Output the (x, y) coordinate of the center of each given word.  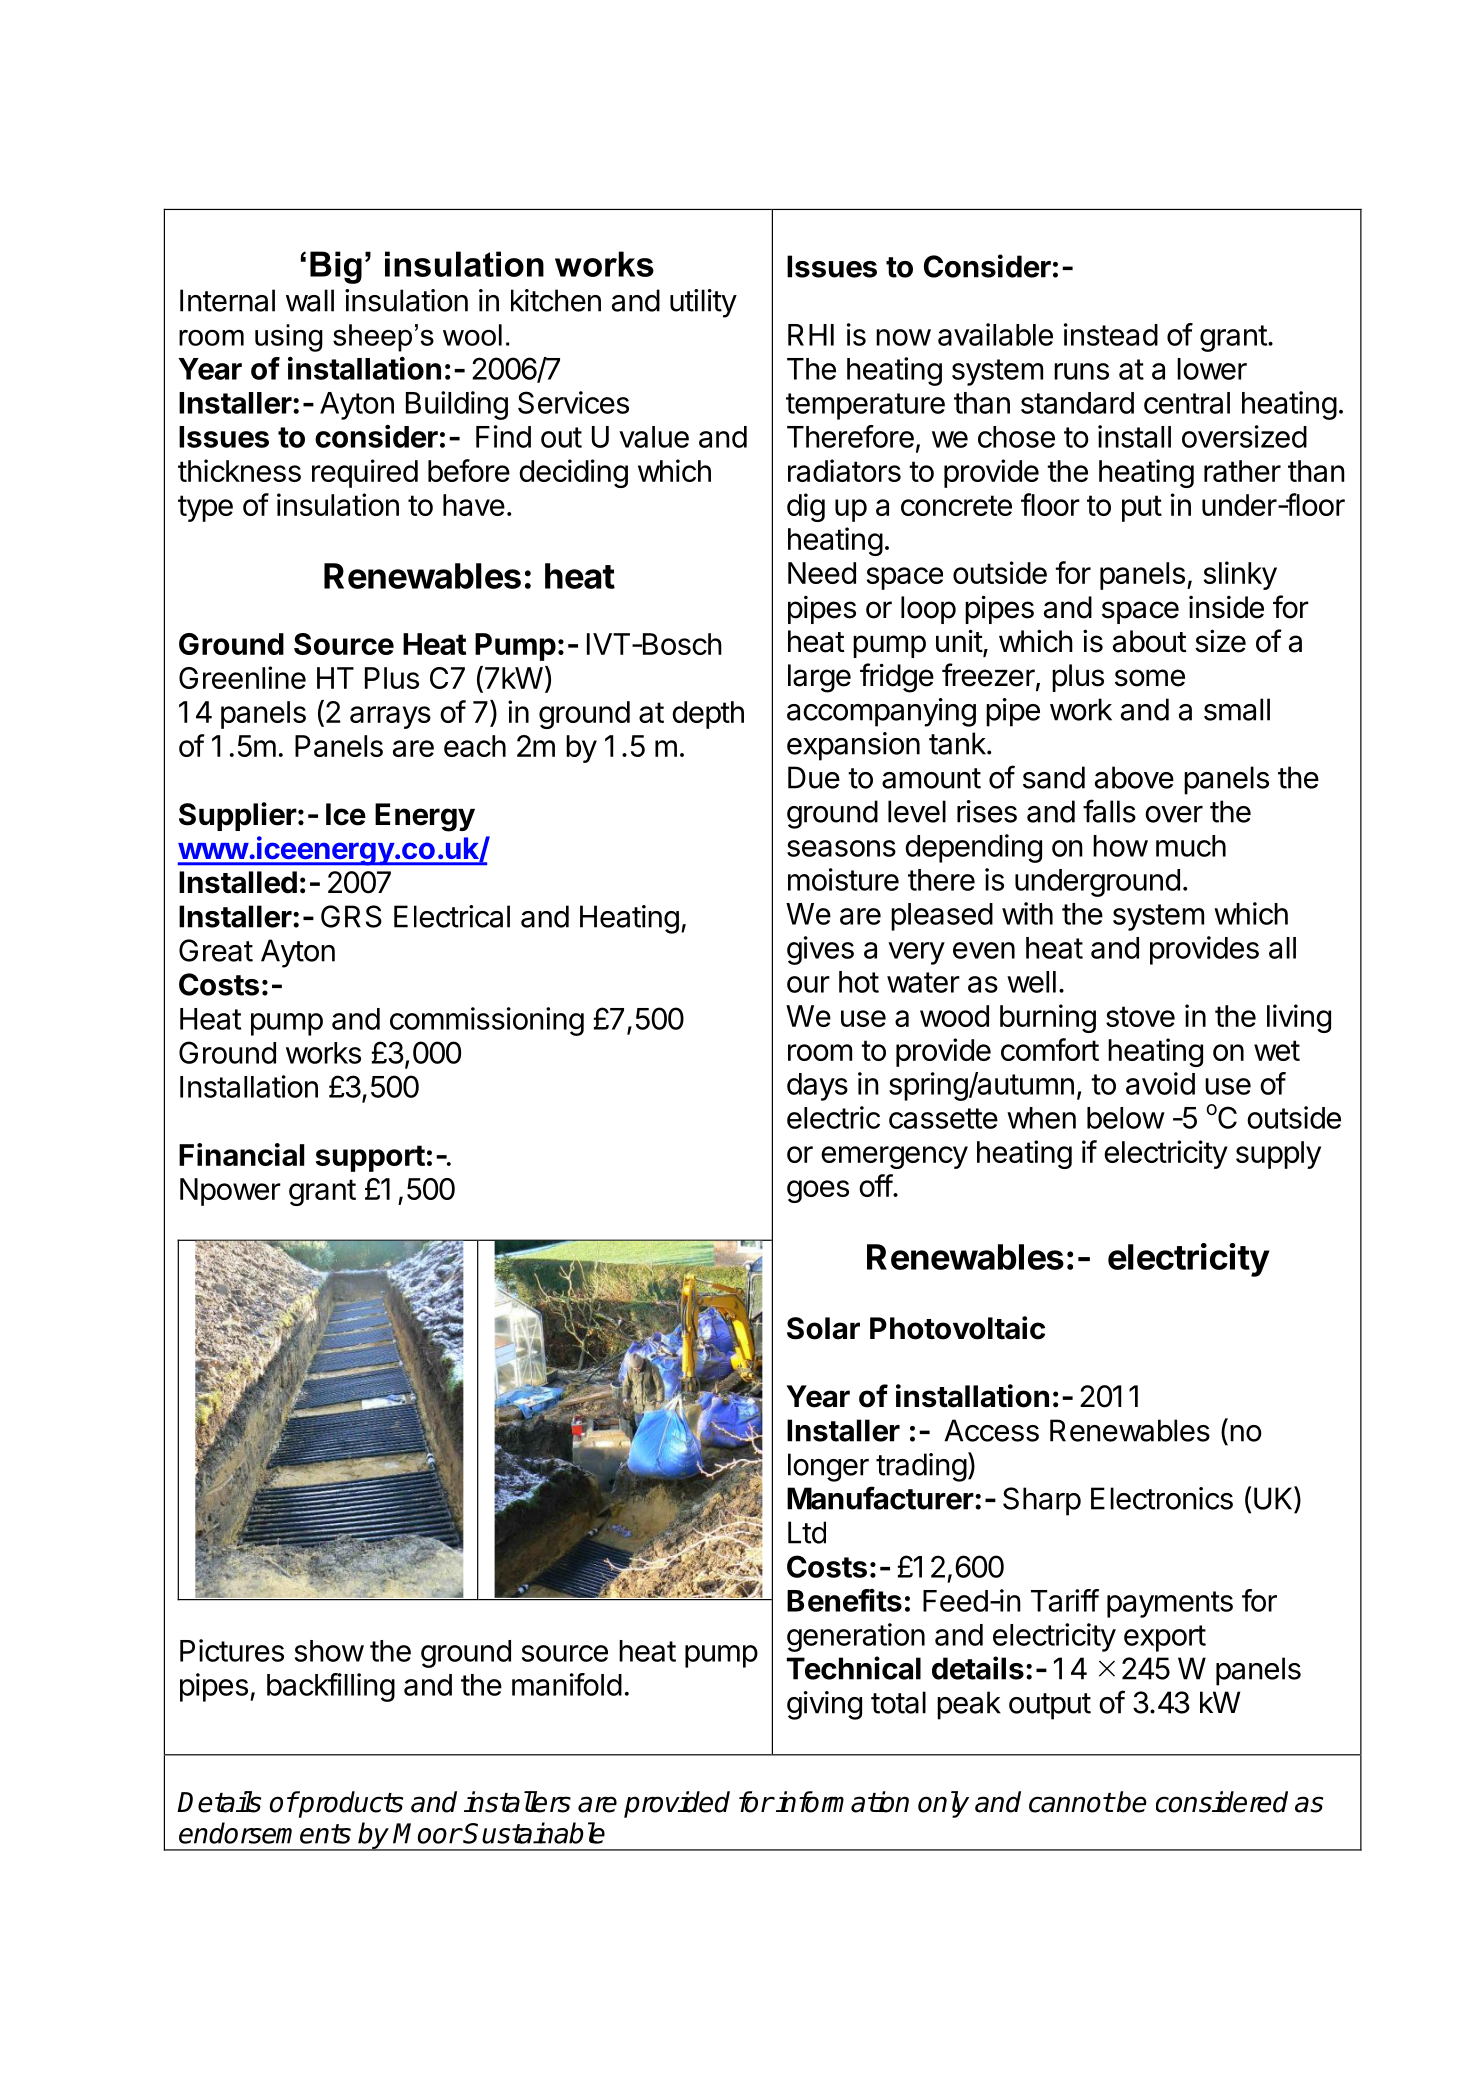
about (1150, 641)
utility (703, 303)
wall (310, 300)
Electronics (1162, 1498)
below (1126, 1118)
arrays (390, 717)
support (370, 1158)
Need (822, 573)
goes (818, 1191)
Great (216, 950)
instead (1111, 334)
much (1191, 846)
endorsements (265, 1833)
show (329, 1651)
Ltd (807, 1532)
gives (820, 950)
